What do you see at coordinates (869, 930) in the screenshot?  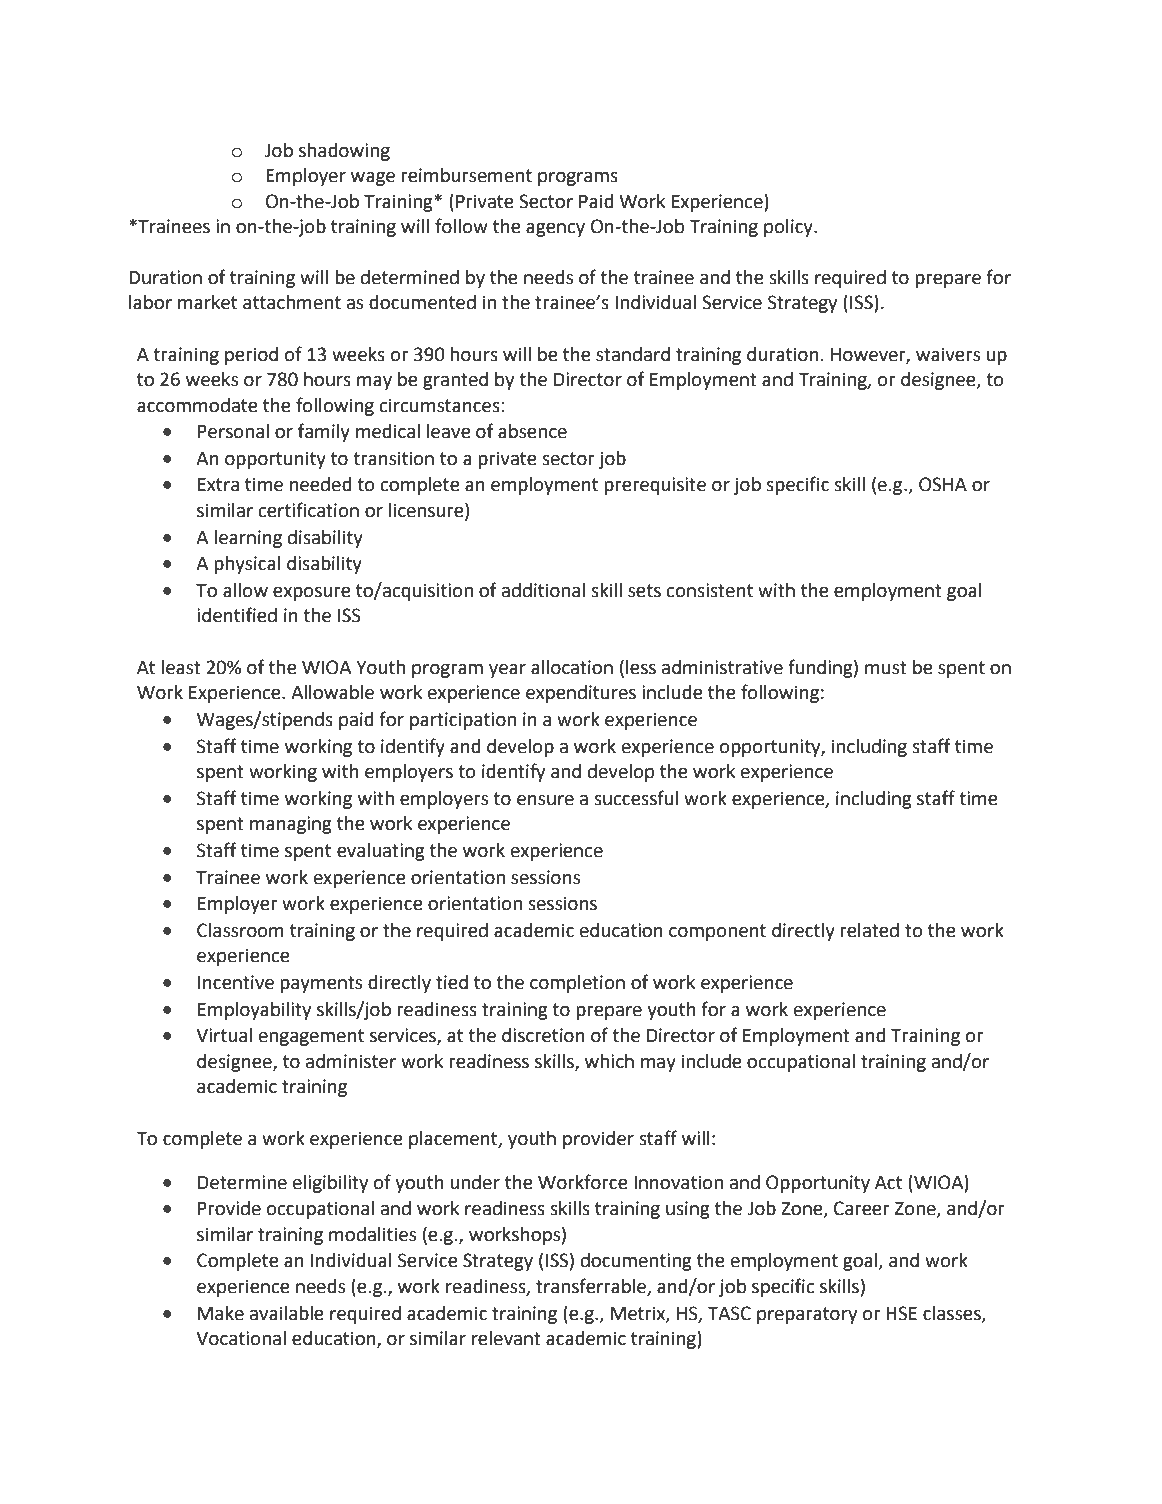 I see `related` at bounding box center [869, 930].
